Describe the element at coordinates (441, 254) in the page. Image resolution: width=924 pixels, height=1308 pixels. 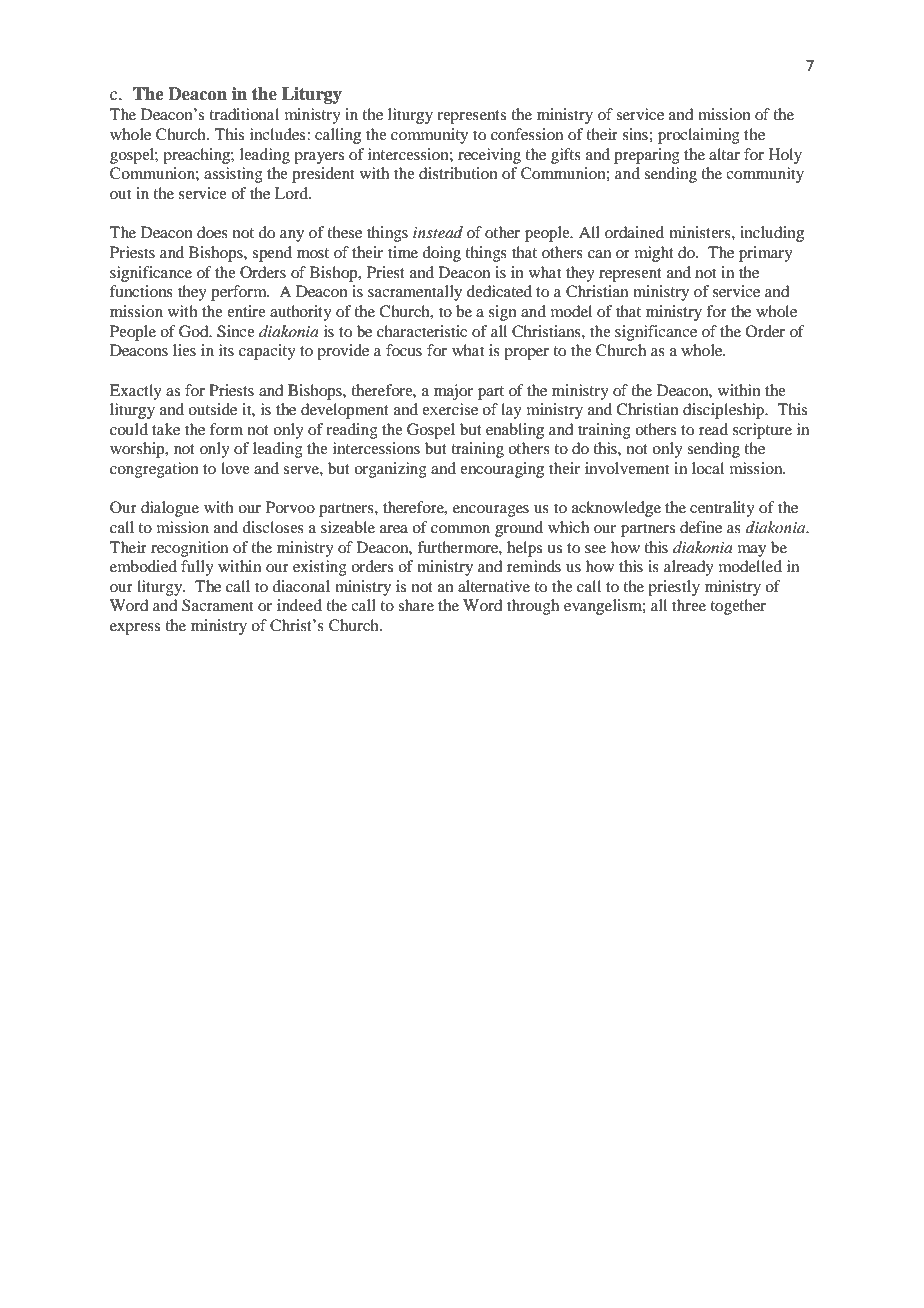
I see `doing` at that location.
